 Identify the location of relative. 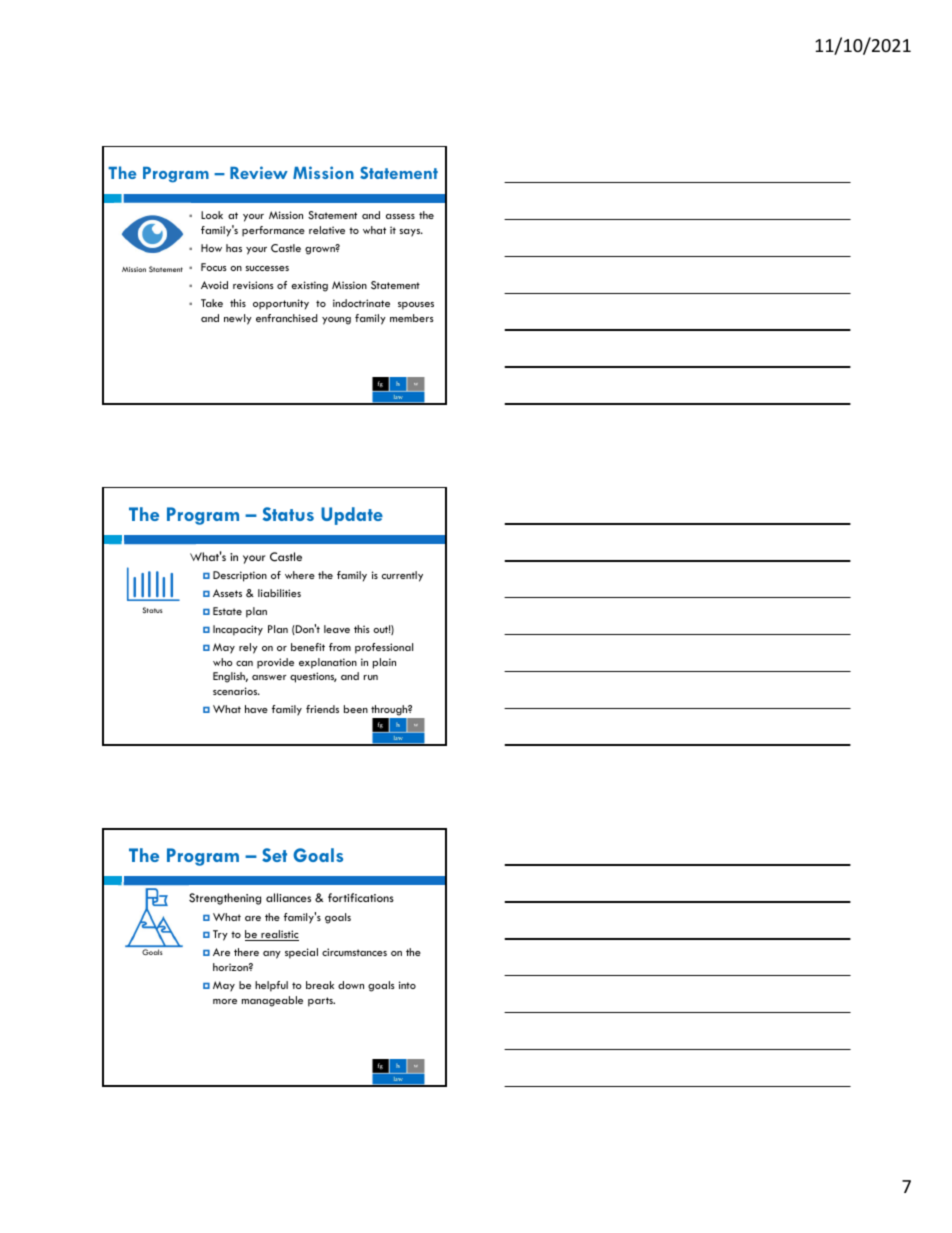
(327, 230).
